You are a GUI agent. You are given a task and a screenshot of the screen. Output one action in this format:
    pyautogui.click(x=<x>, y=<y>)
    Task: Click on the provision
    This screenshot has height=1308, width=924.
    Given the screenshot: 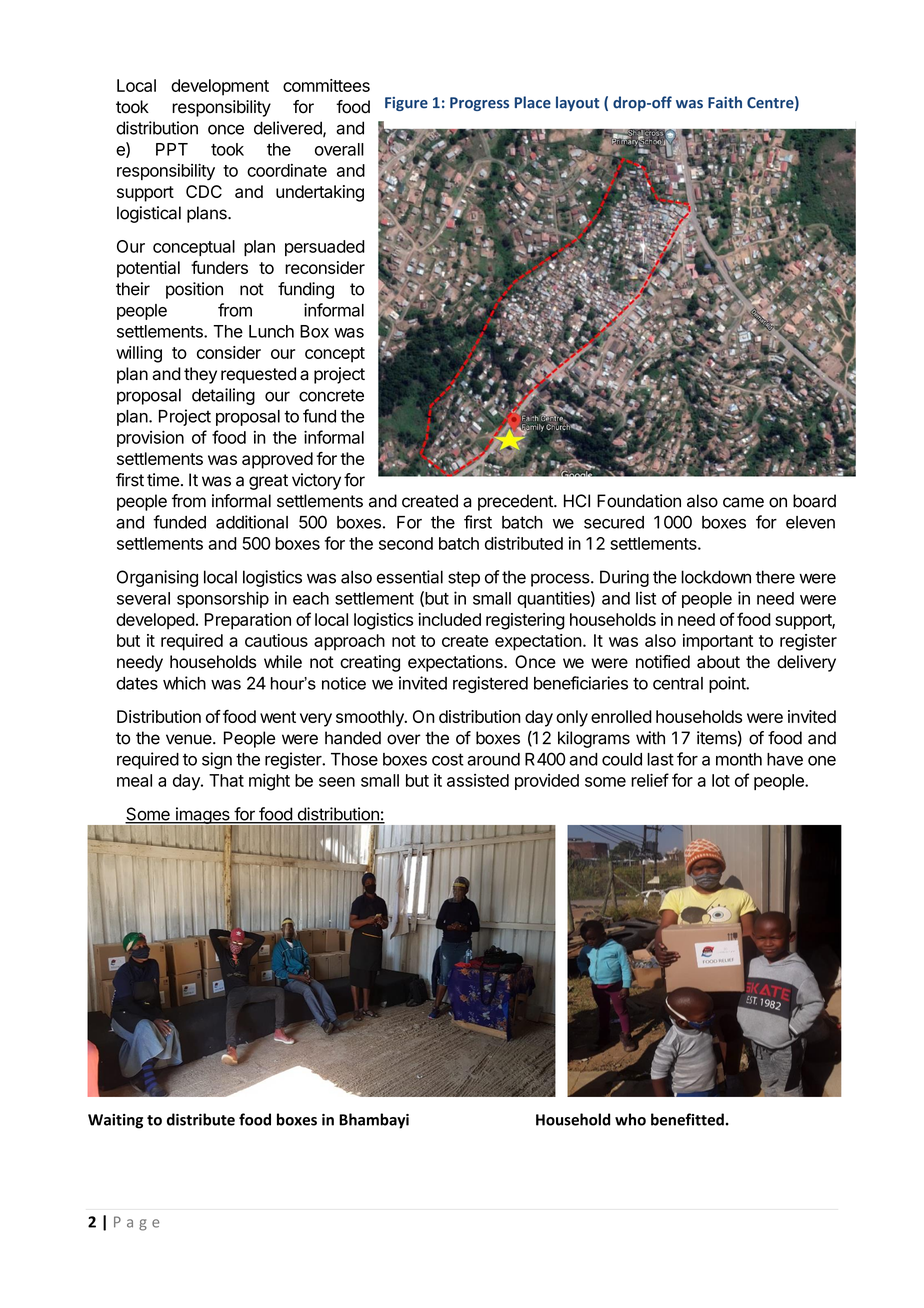 What is the action you would take?
    pyautogui.click(x=150, y=438)
